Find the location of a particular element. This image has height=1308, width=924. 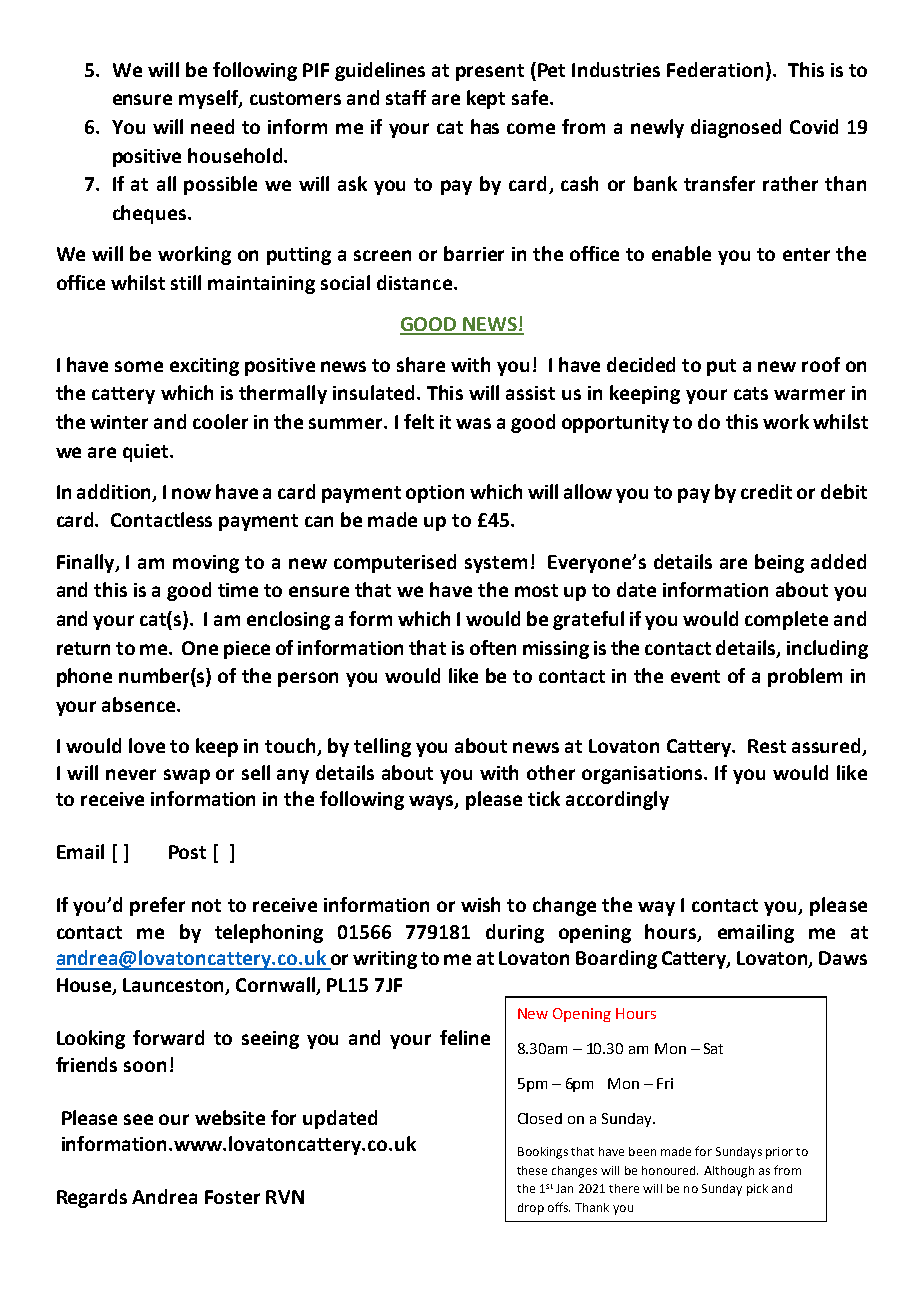

quiet is located at coordinates (147, 453).
